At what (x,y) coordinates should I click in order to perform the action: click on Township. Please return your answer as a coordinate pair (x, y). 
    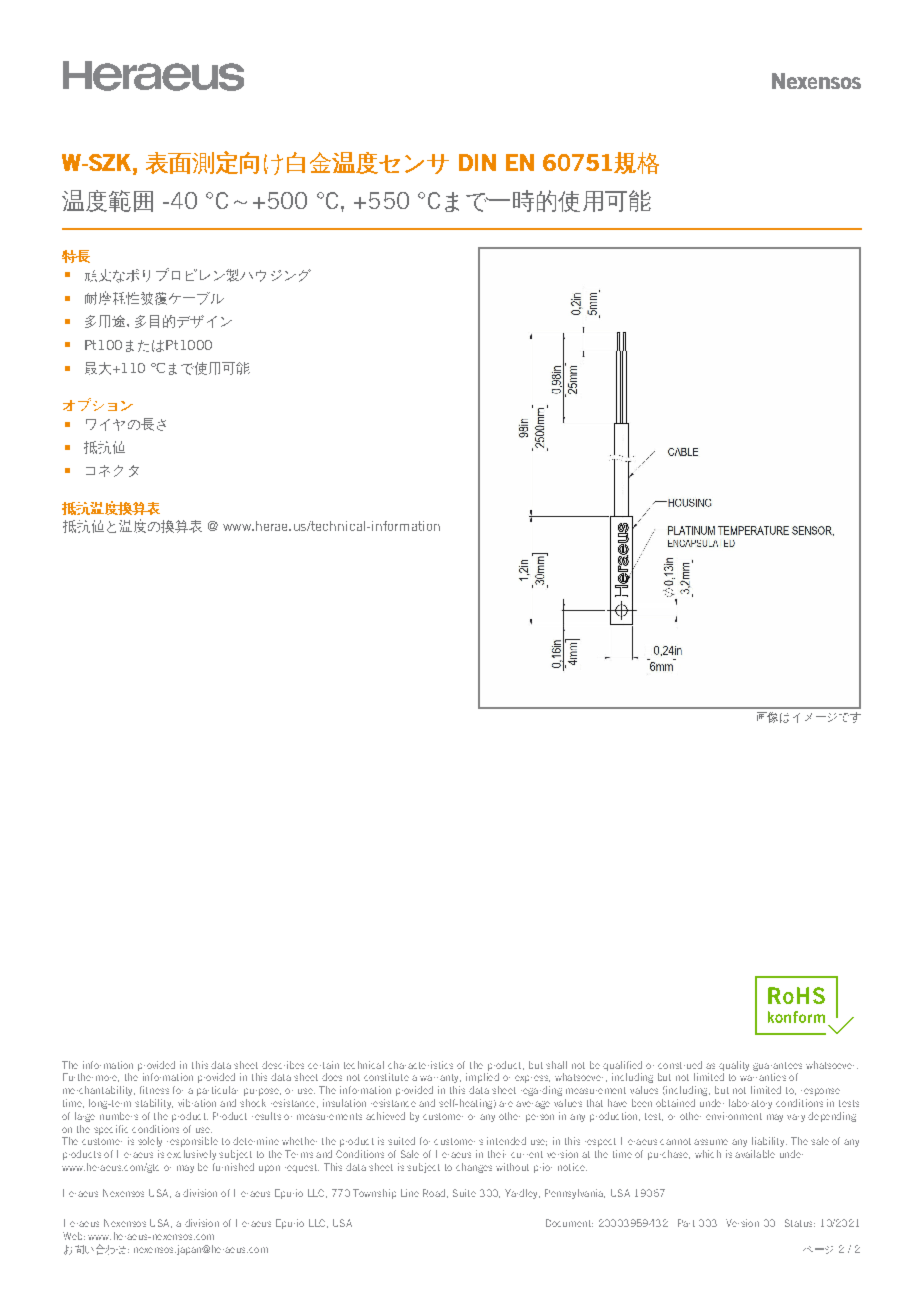
    Looking at the image, I should click on (374, 1194).
